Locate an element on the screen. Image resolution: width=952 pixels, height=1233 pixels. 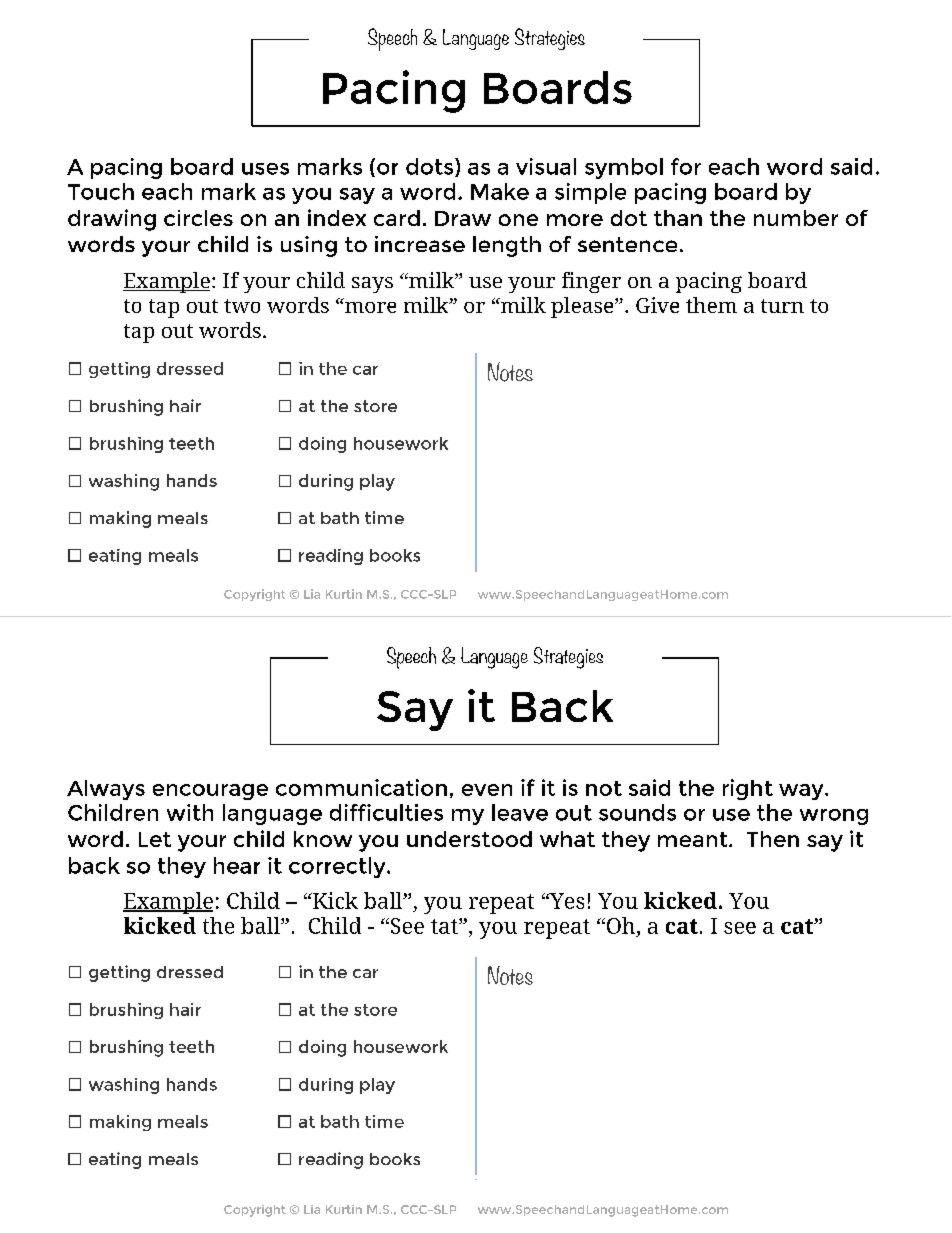
turn is located at coordinates (782, 306).
